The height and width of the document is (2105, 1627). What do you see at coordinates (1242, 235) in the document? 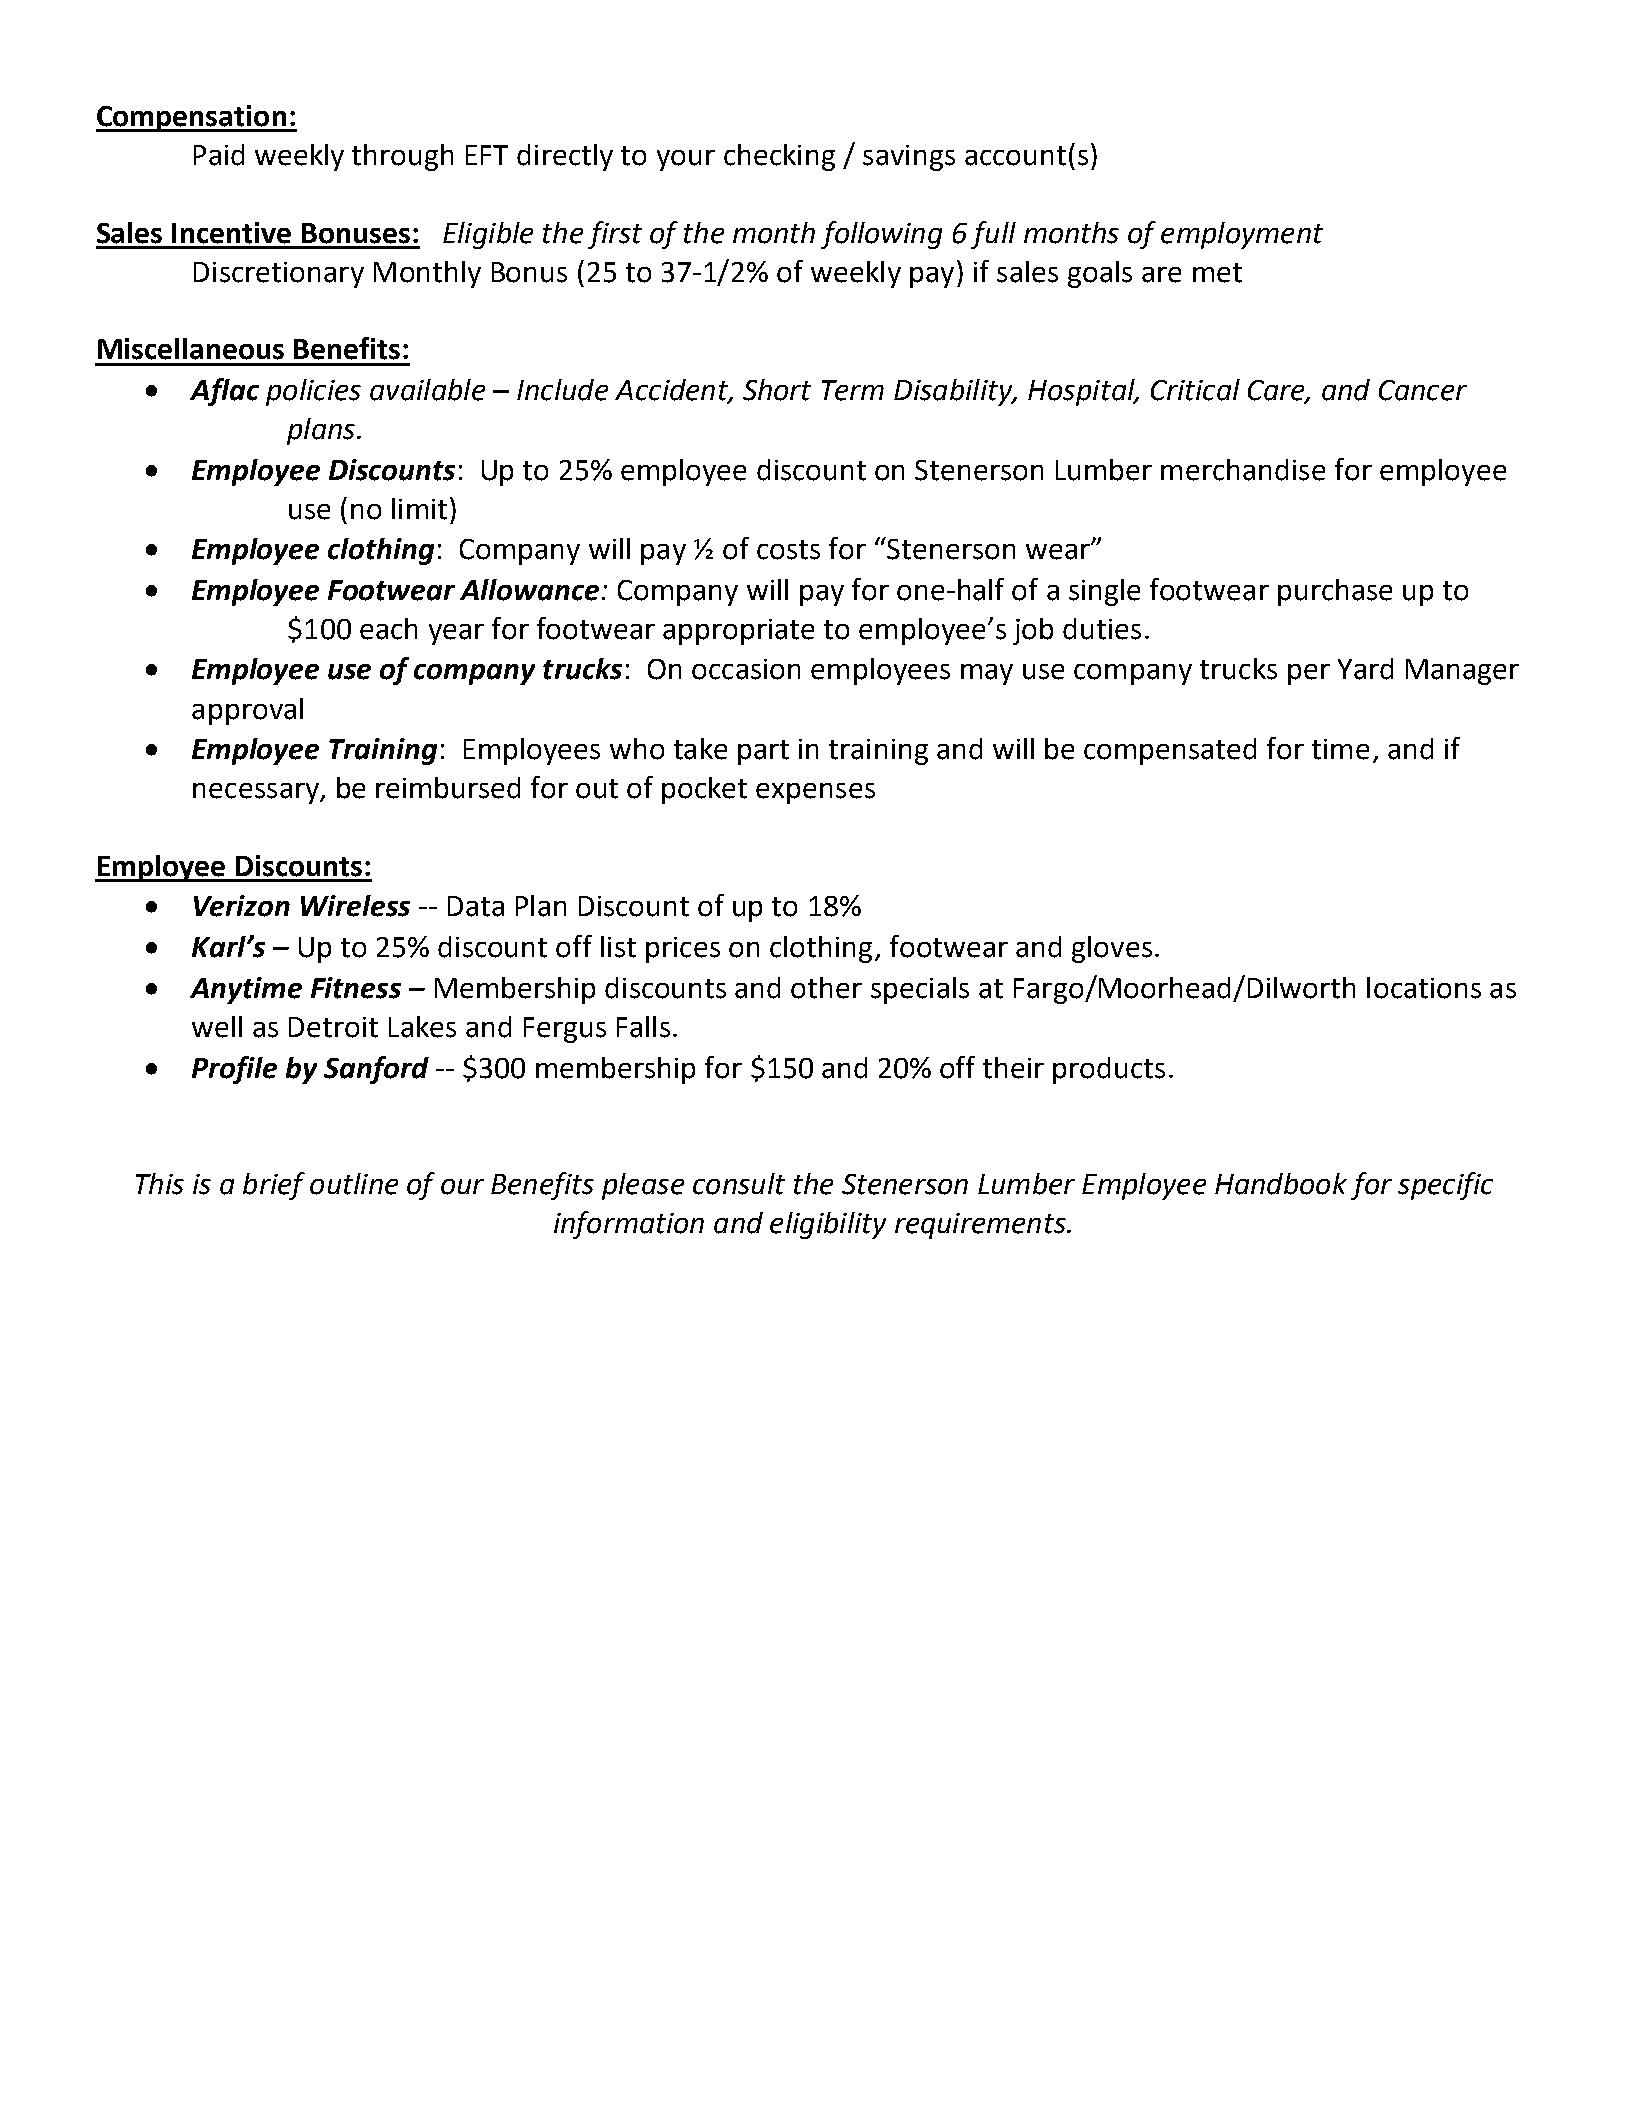
I see `employment` at bounding box center [1242, 235].
